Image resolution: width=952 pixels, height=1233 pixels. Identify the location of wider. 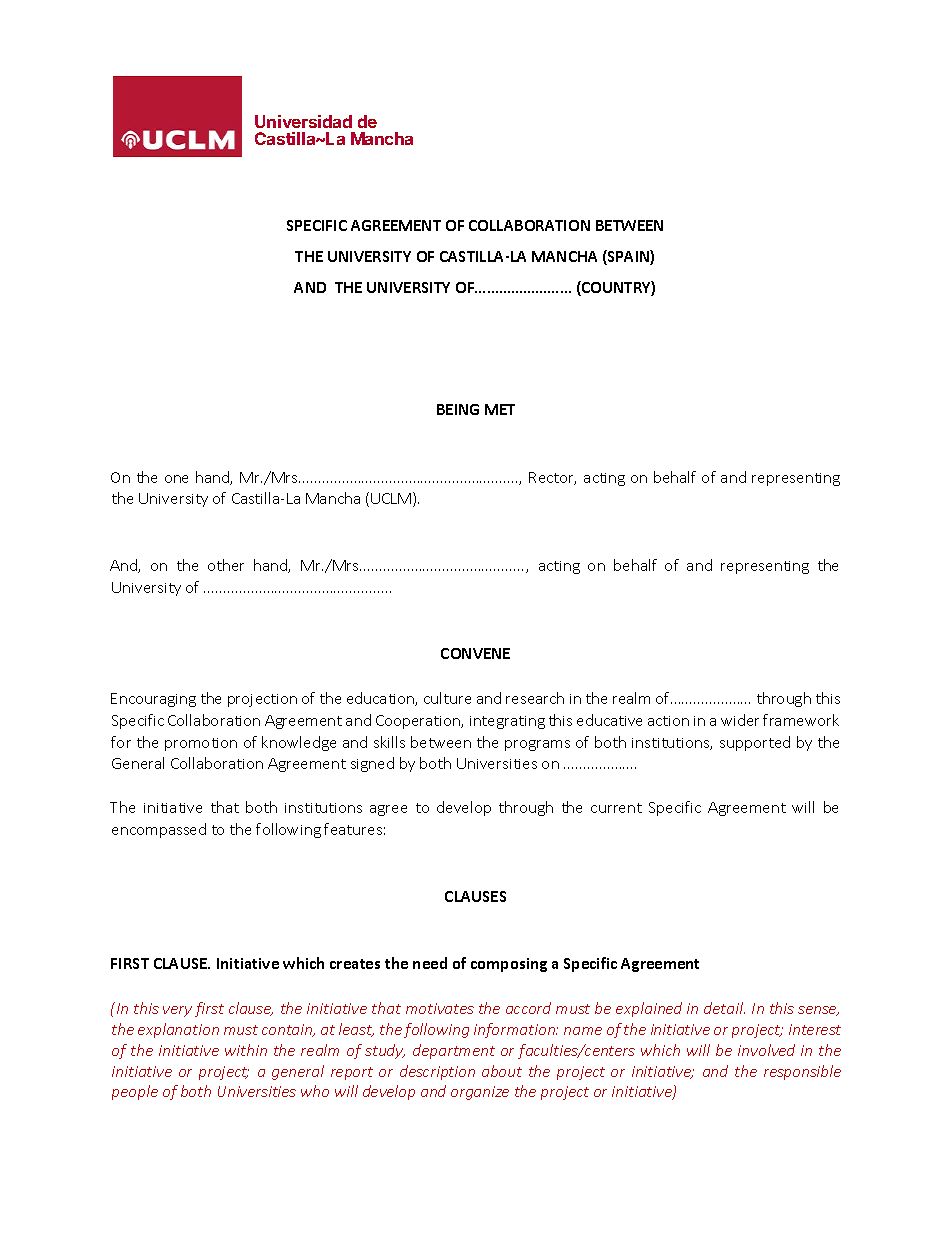
(740, 720).
